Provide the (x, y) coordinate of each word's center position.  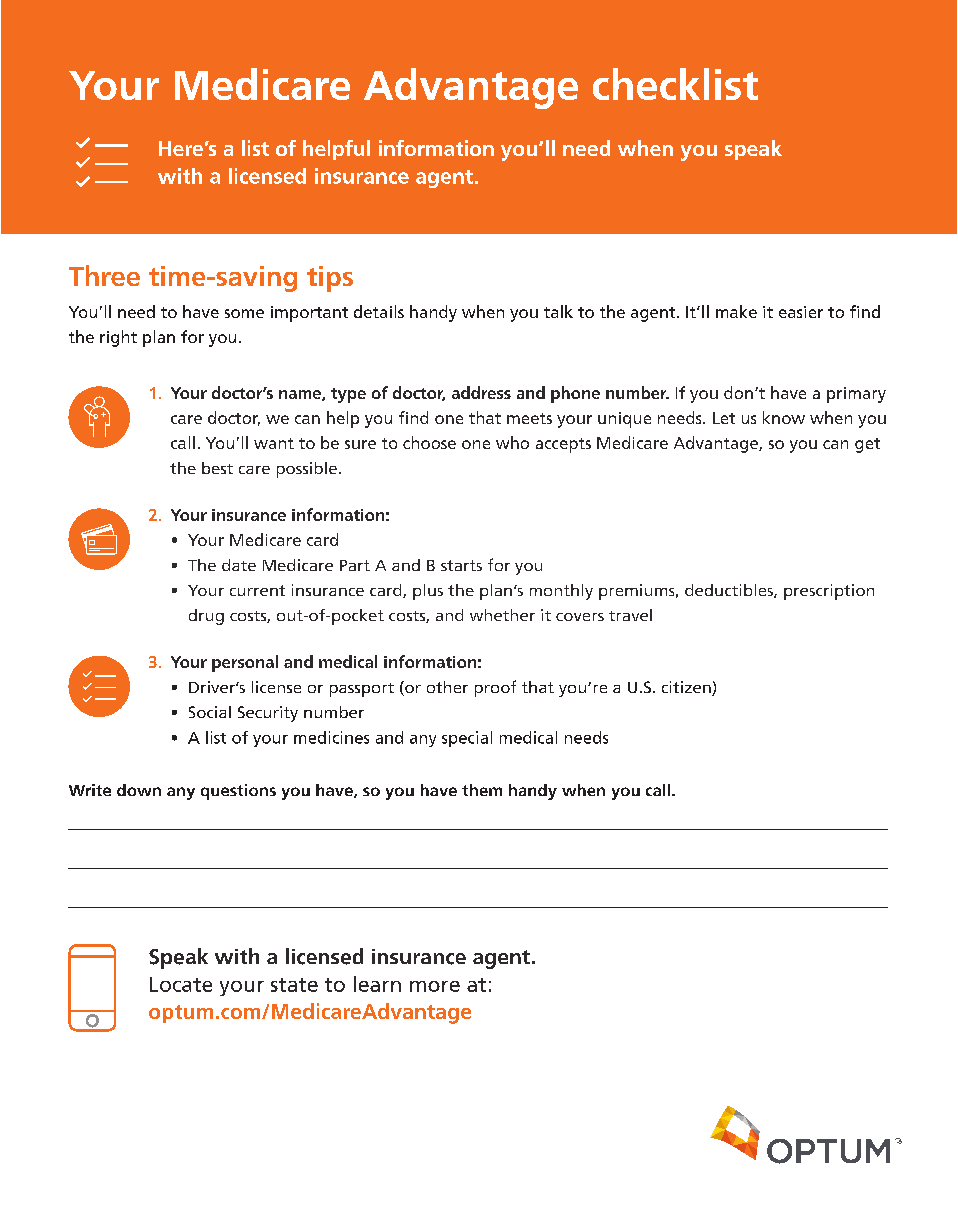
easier (801, 312)
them (482, 790)
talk (558, 311)
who (512, 442)
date (239, 565)
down (139, 790)
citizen (687, 688)
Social (210, 712)
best (217, 468)
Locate (181, 984)
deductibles (730, 591)
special (467, 739)
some (244, 313)
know (784, 417)
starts (461, 565)
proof (495, 688)
